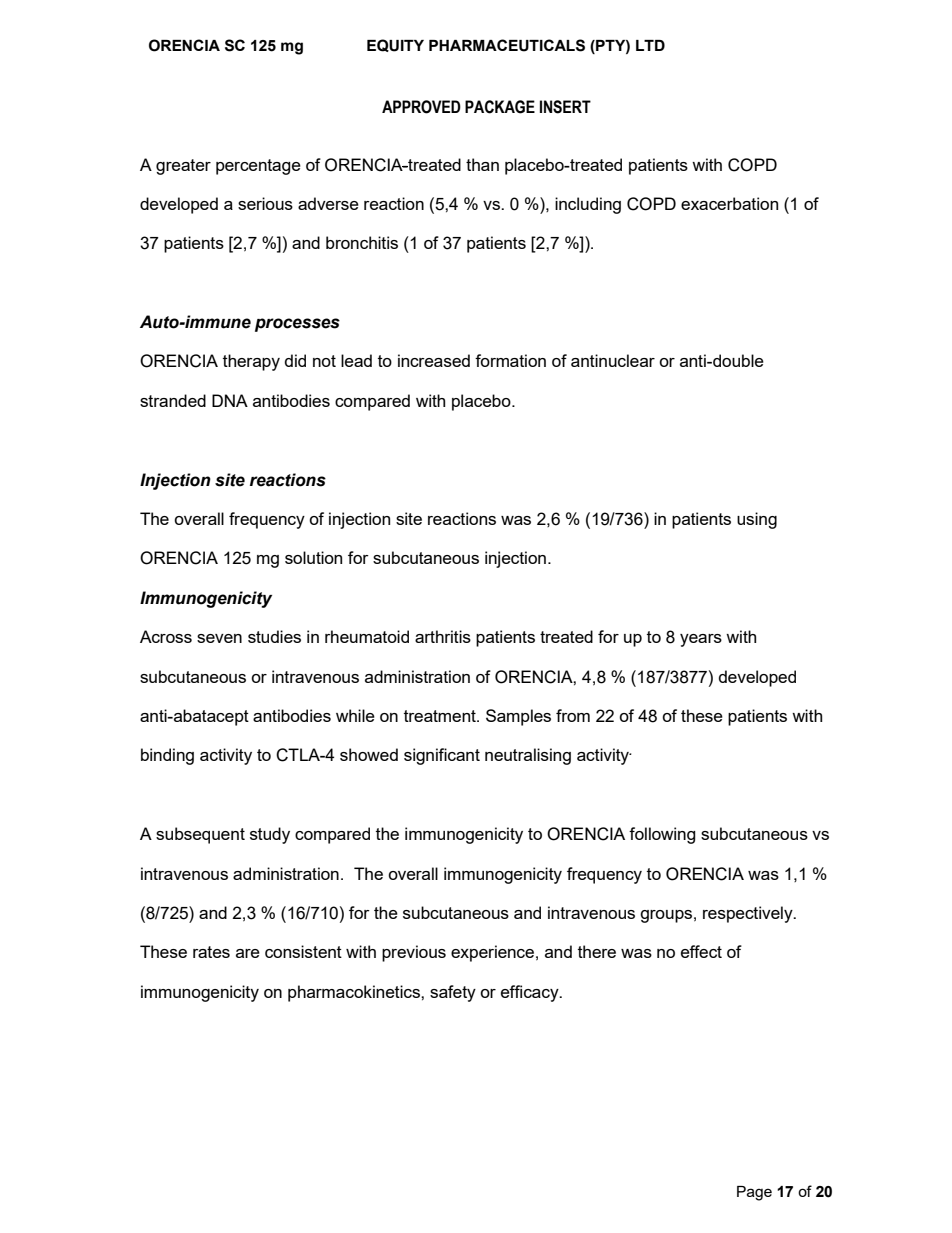 This image has height=1233, width=952. Describe the element at coordinates (453, 993) in the image. I see `safety` at that location.
